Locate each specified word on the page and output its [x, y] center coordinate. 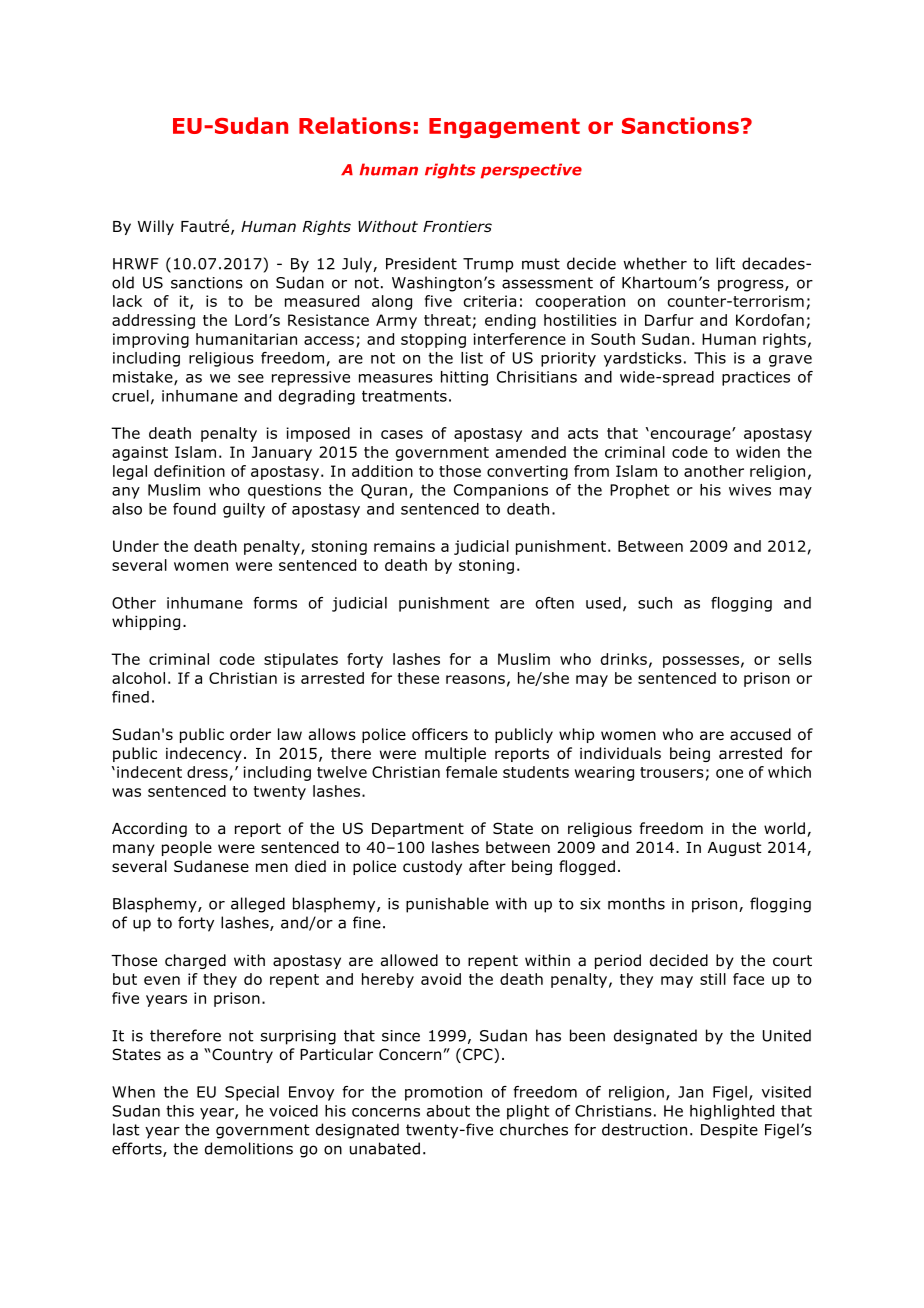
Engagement [504, 128]
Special [252, 1093]
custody [432, 867]
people [187, 848]
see [251, 378]
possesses [701, 662]
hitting [464, 378]
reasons [475, 679]
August [735, 849]
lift [725, 263]
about [448, 1111]
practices [756, 378]
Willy [156, 227]
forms [275, 603]
